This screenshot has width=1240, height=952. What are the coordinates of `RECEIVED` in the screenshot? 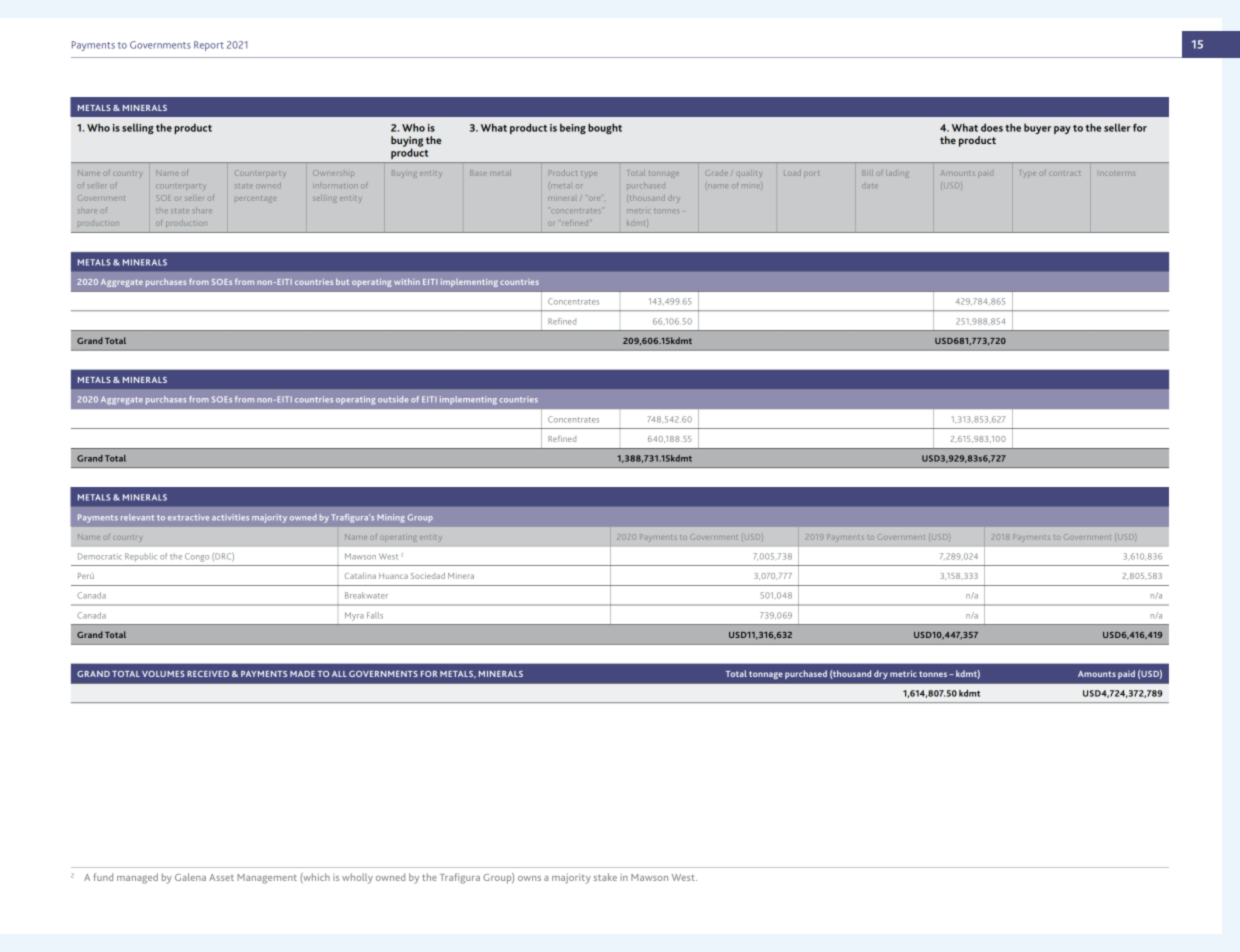 It's located at (208, 674).
